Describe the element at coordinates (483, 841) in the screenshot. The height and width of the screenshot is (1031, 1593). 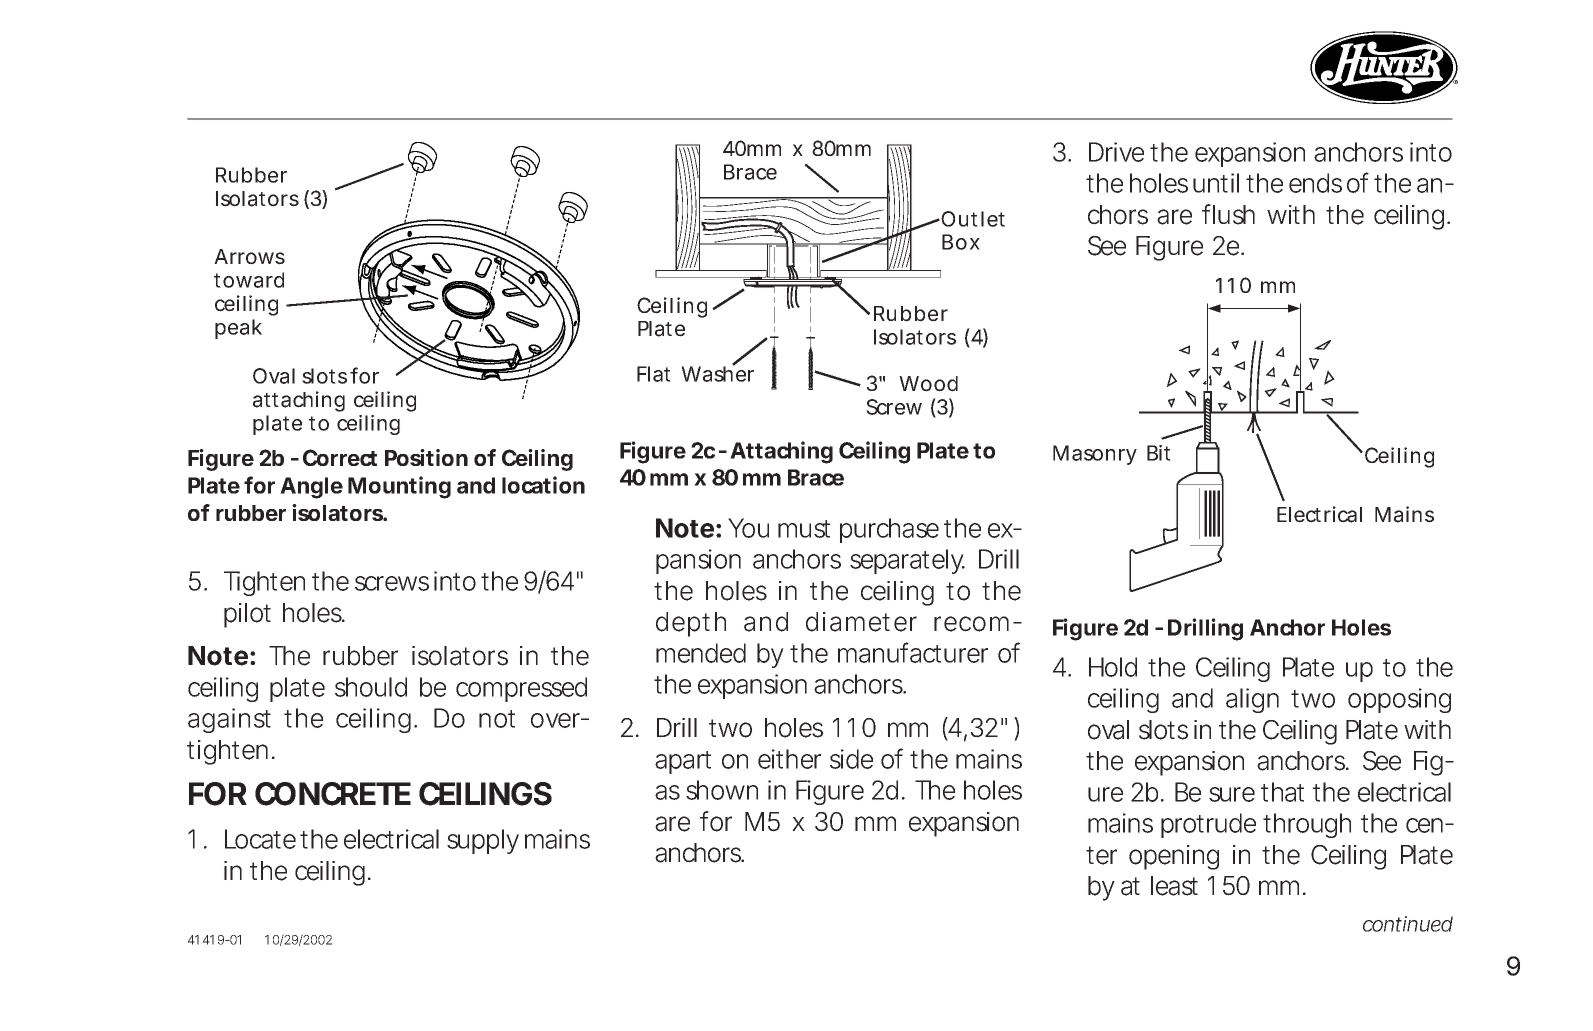
I see `supply` at that location.
